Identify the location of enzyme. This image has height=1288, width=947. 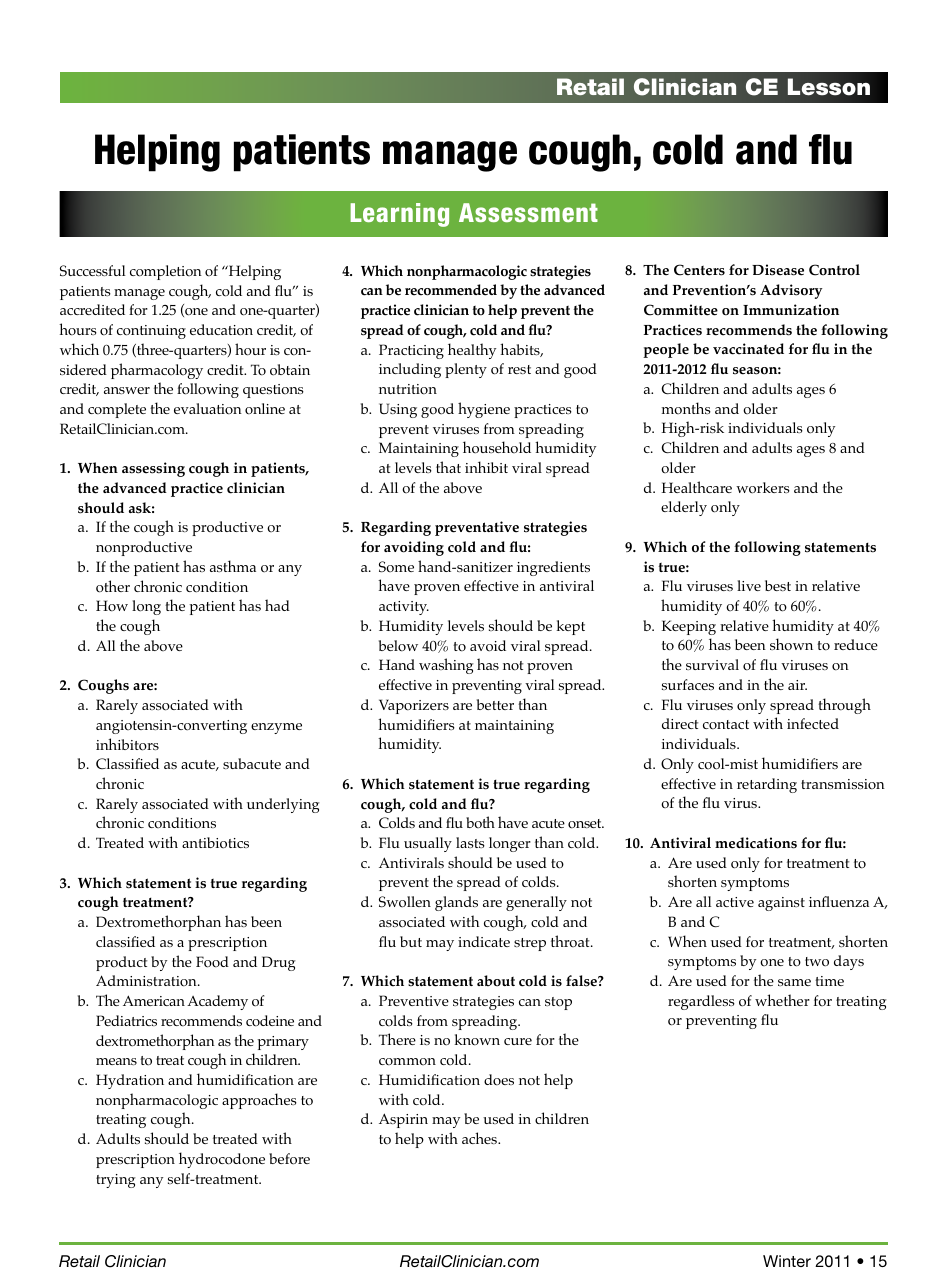
(276, 728).
